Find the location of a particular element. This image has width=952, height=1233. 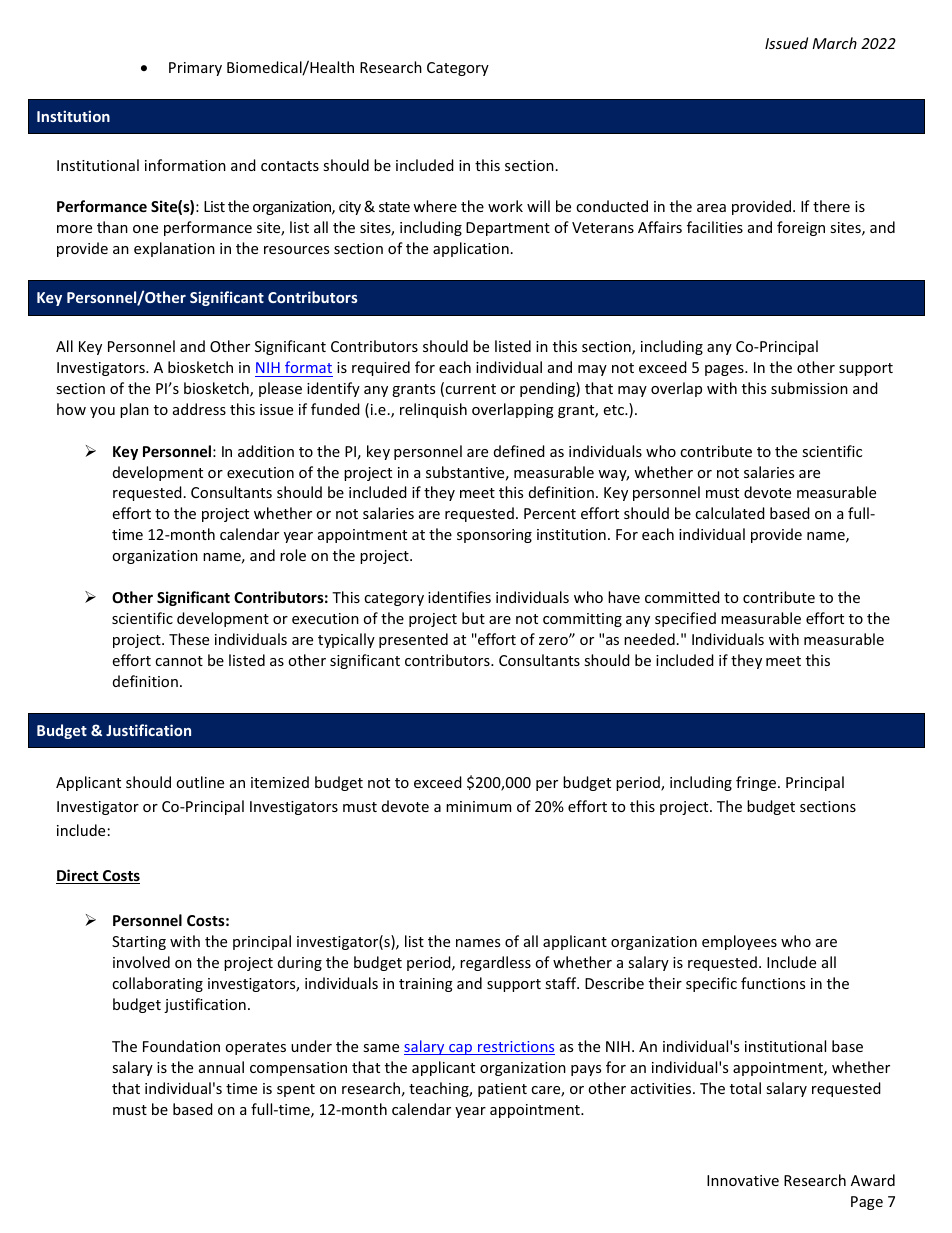

Primary is located at coordinates (195, 69).
